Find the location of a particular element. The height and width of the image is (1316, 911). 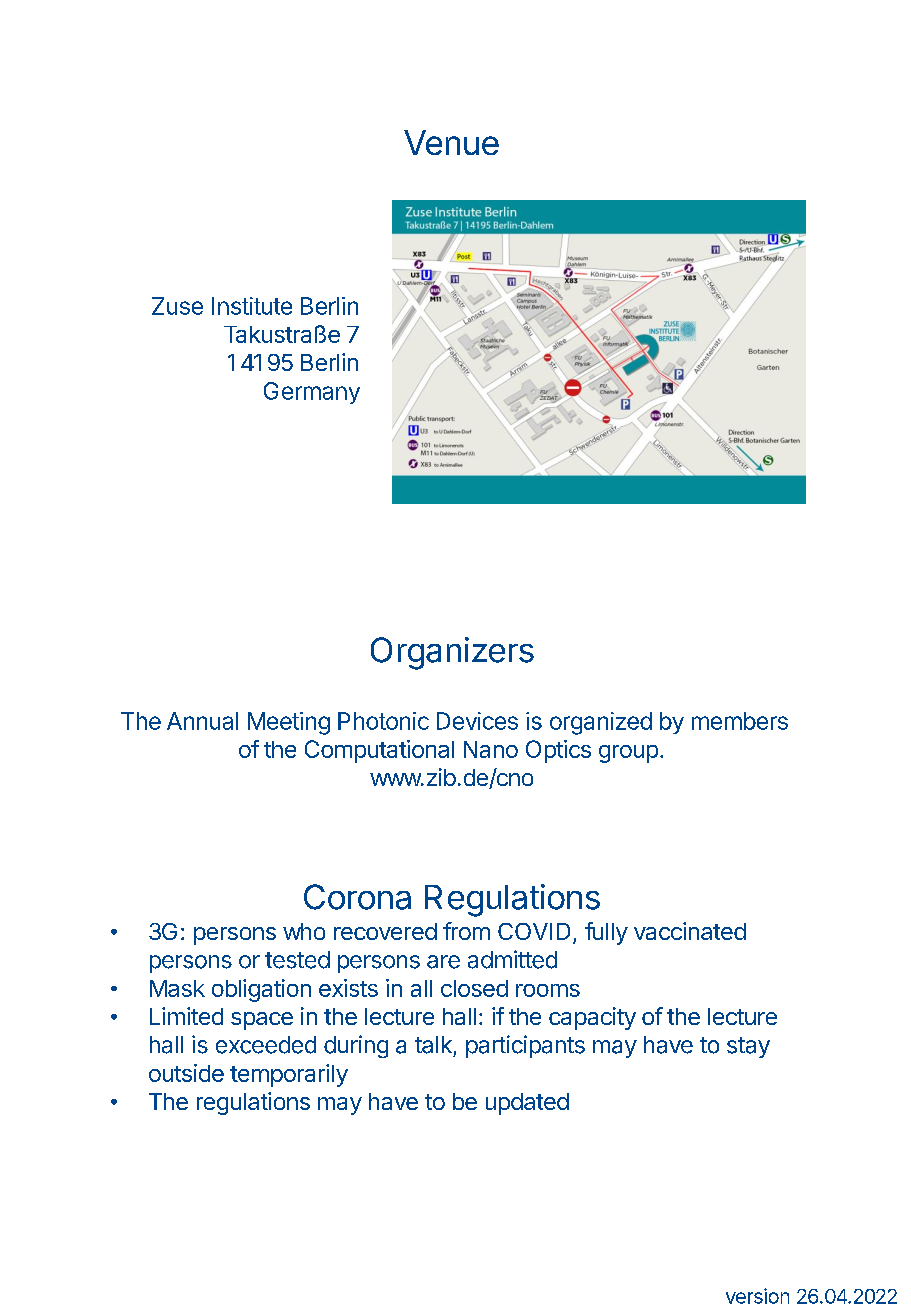

updated is located at coordinates (527, 1104).
